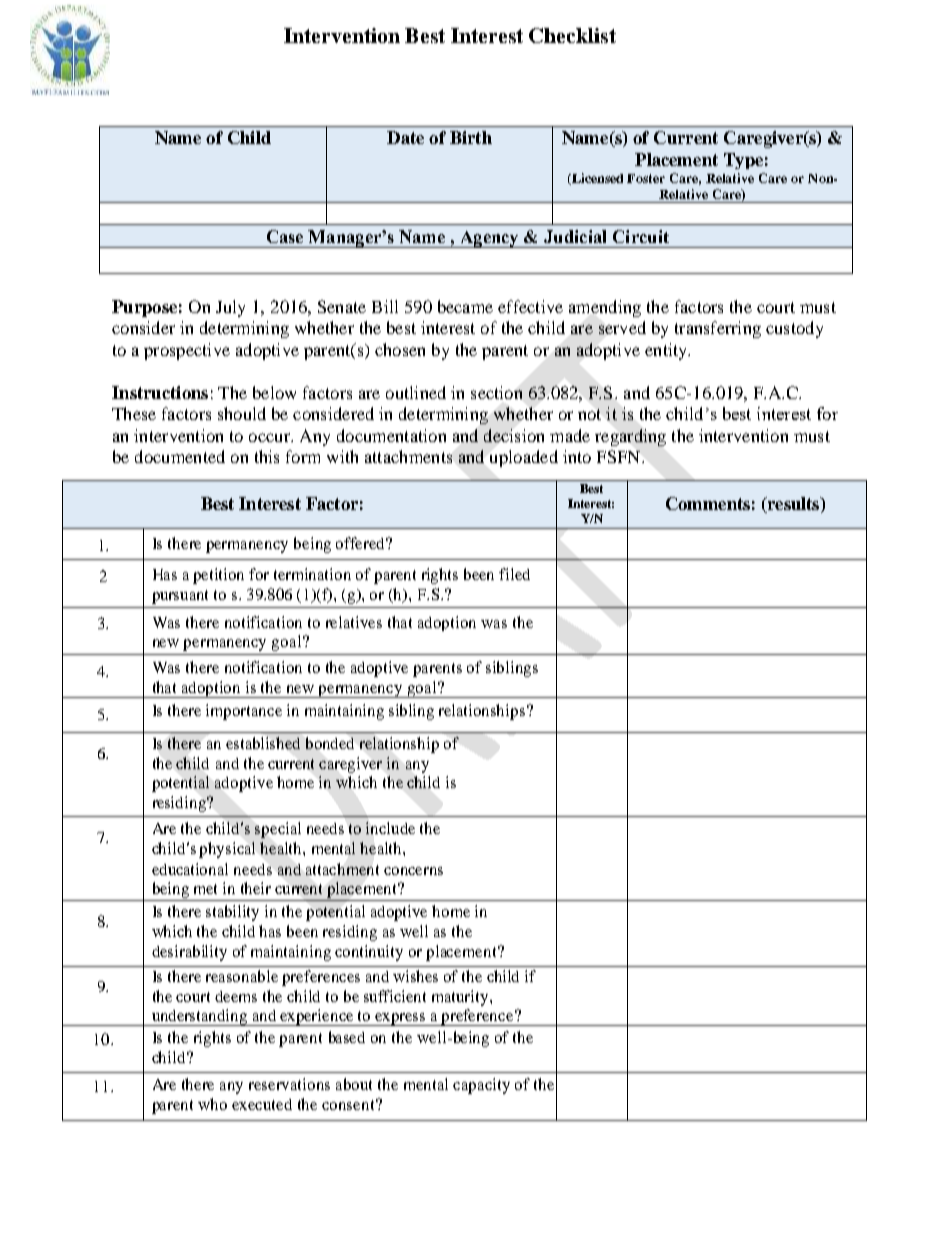 This screenshot has height=1233, width=952. What do you see at coordinates (461, 998) in the screenshot?
I see `maturity` at bounding box center [461, 998].
